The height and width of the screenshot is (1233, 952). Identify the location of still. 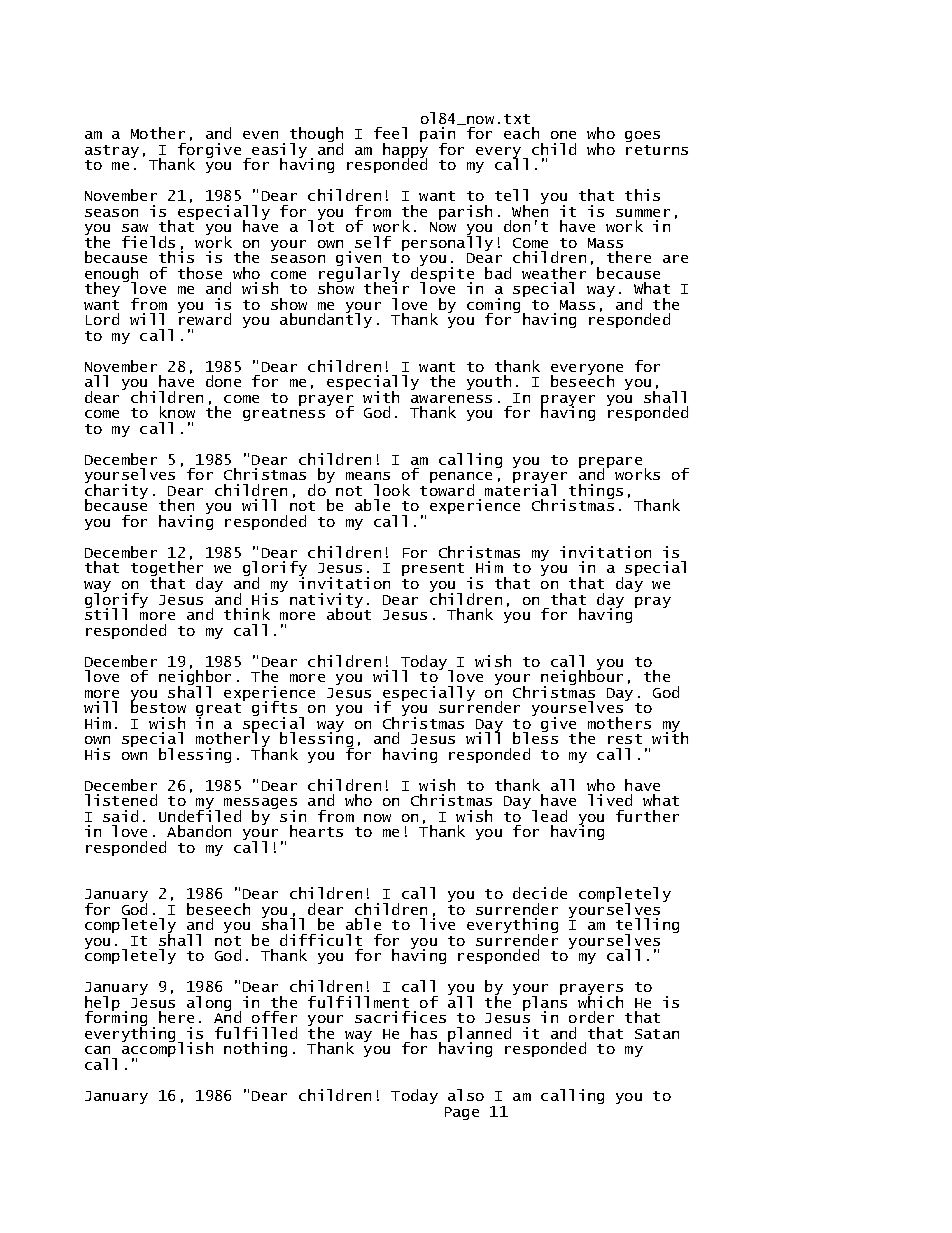
(106, 613).
